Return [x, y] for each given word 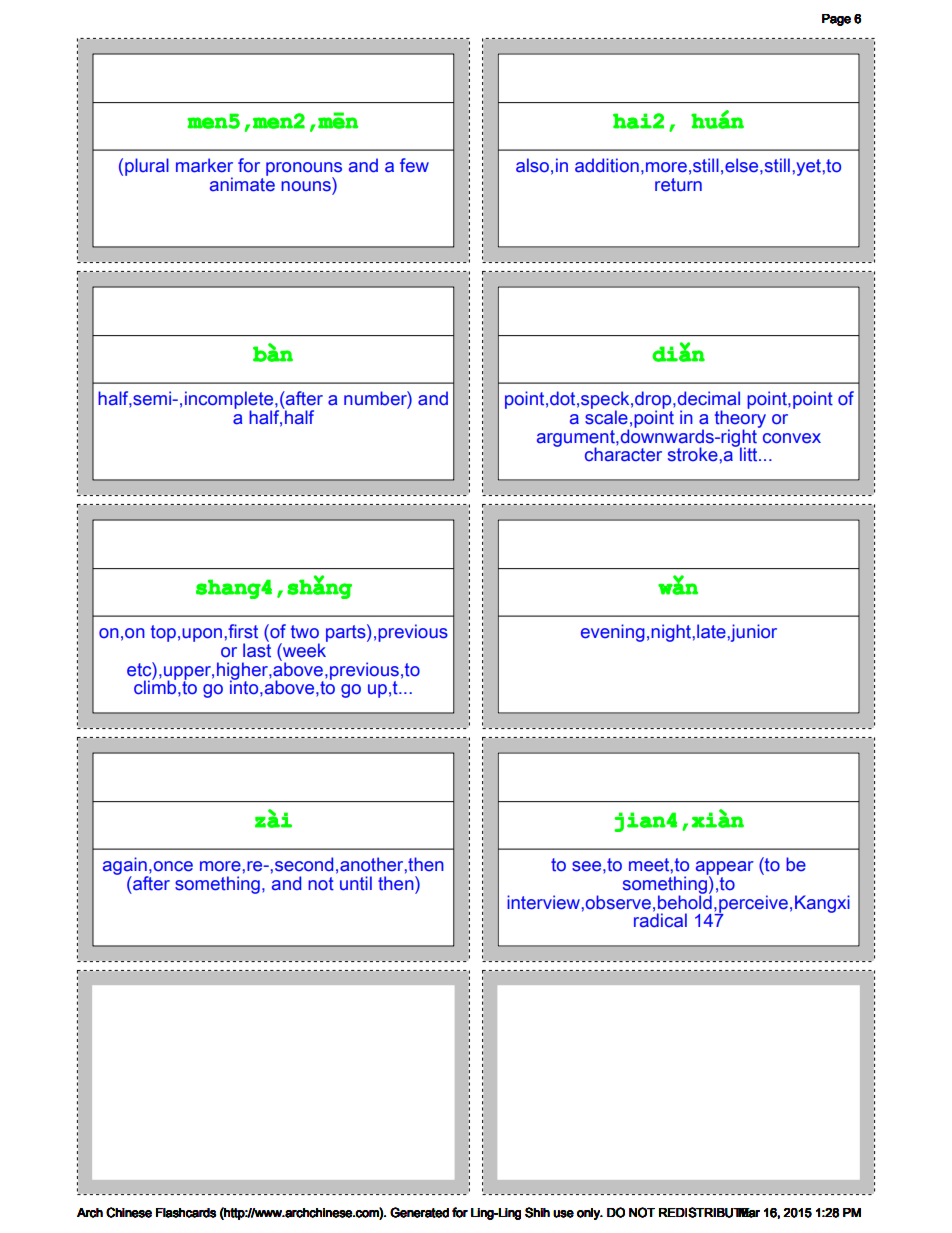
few [414, 165]
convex [792, 438]
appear [725, 869]
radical [660, 919]
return [678, 185]
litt [749, 453]
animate [242, 183]
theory [740, 419]
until [356, 883]
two [305, 632]
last [257, 649]
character [623, 454]
